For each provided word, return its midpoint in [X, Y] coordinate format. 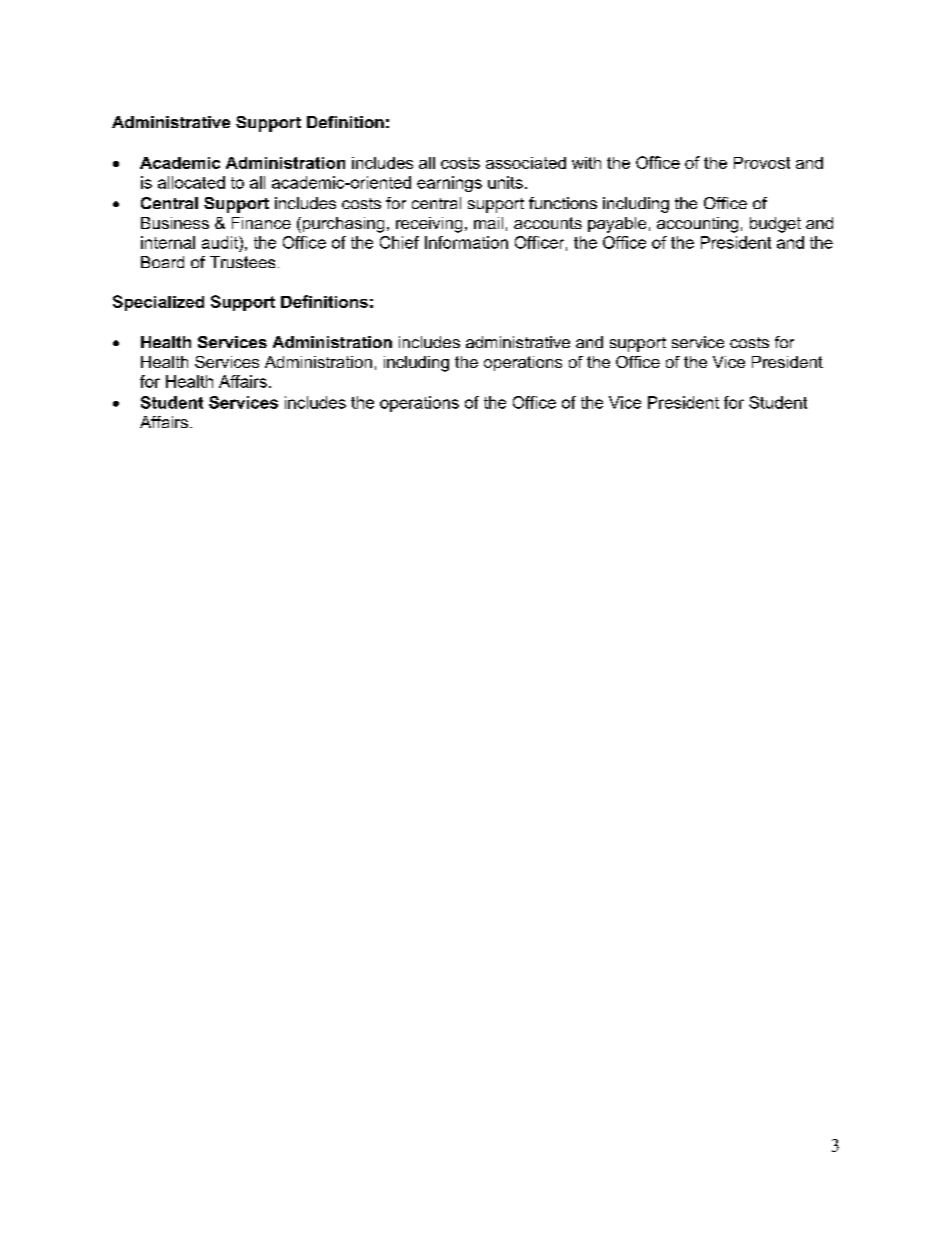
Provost [762, 163]
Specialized [158, 303]
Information [466, 242]
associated [526, 163]
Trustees [242, 262]
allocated [191, 182]
